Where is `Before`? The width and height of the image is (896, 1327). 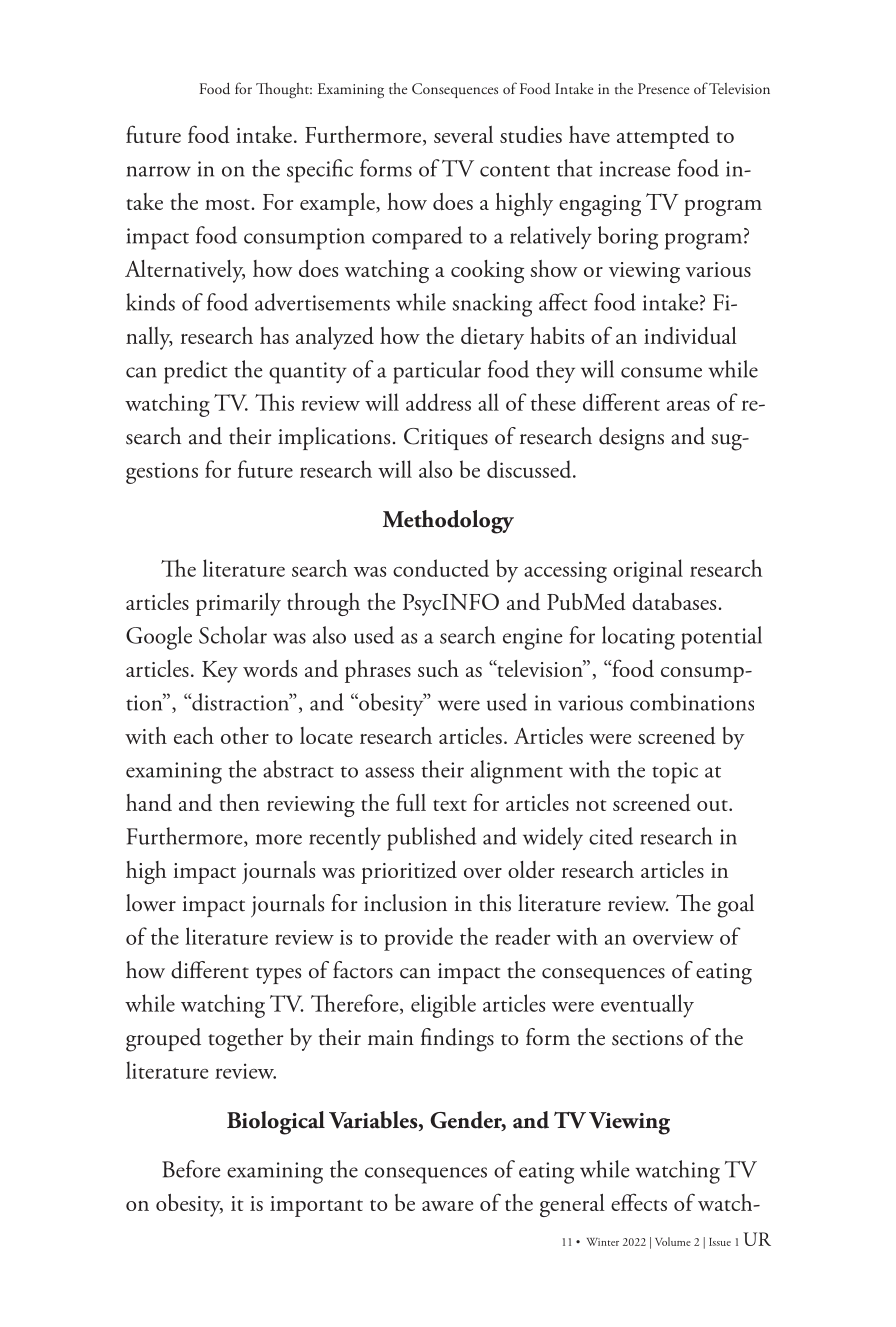
Before is located at coordinates (191, 1169).
